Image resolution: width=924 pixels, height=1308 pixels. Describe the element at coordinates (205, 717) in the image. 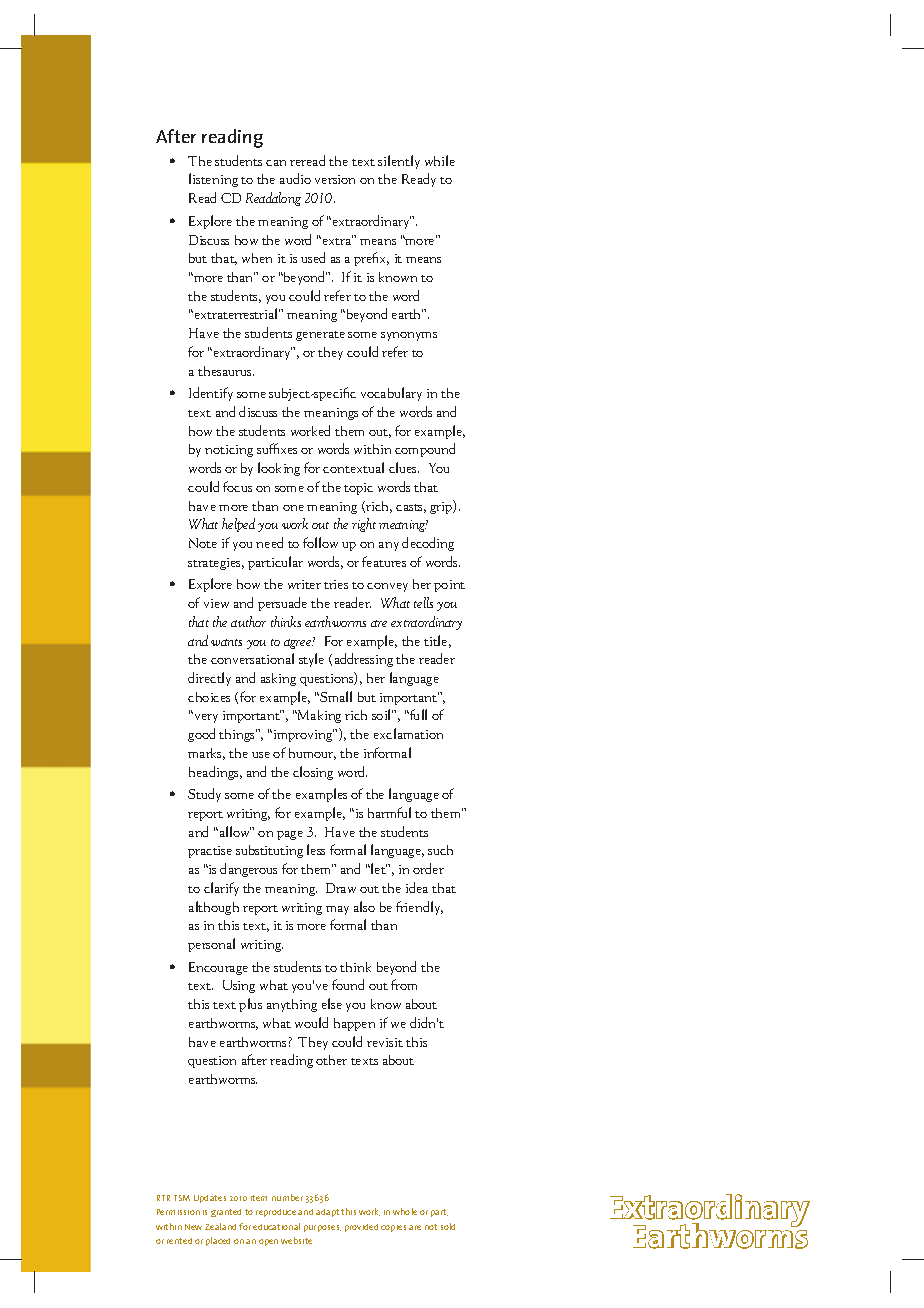

I see `very` at that location.
